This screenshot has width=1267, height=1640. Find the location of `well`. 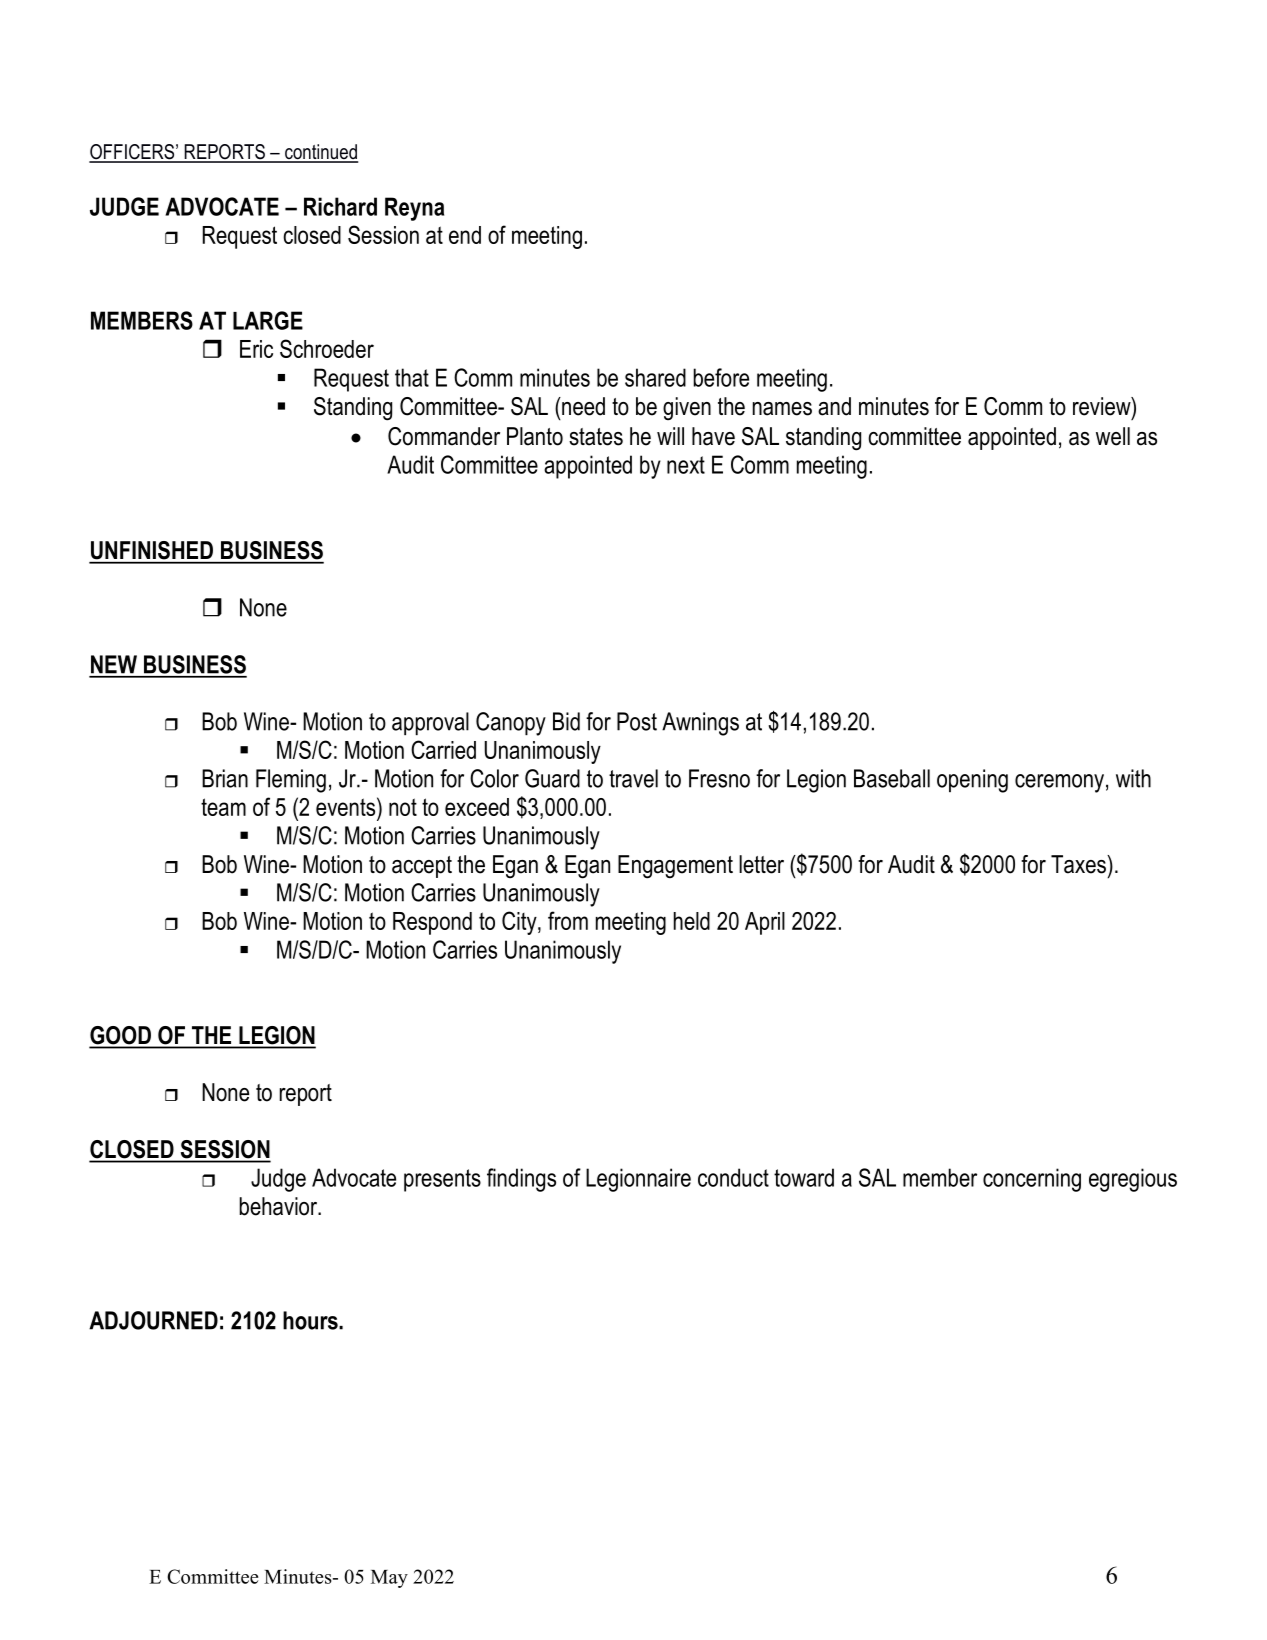

well is located at coordinates (1113, 436).
